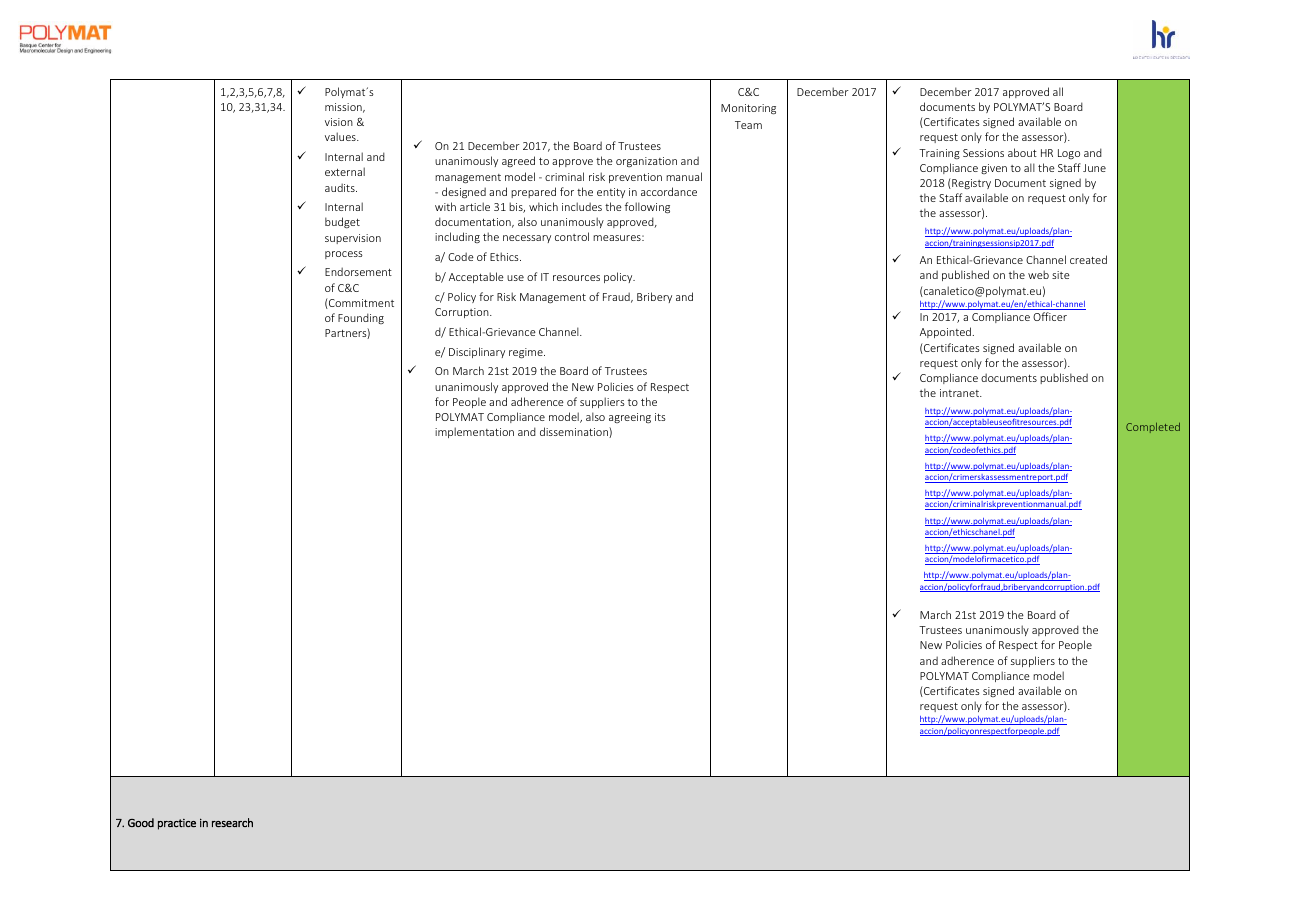 Image resolution: width=1308 pixels, height=924 pixels. Describe the element at coordinates (474, 432) in the image. I see `implementation` at that location.
